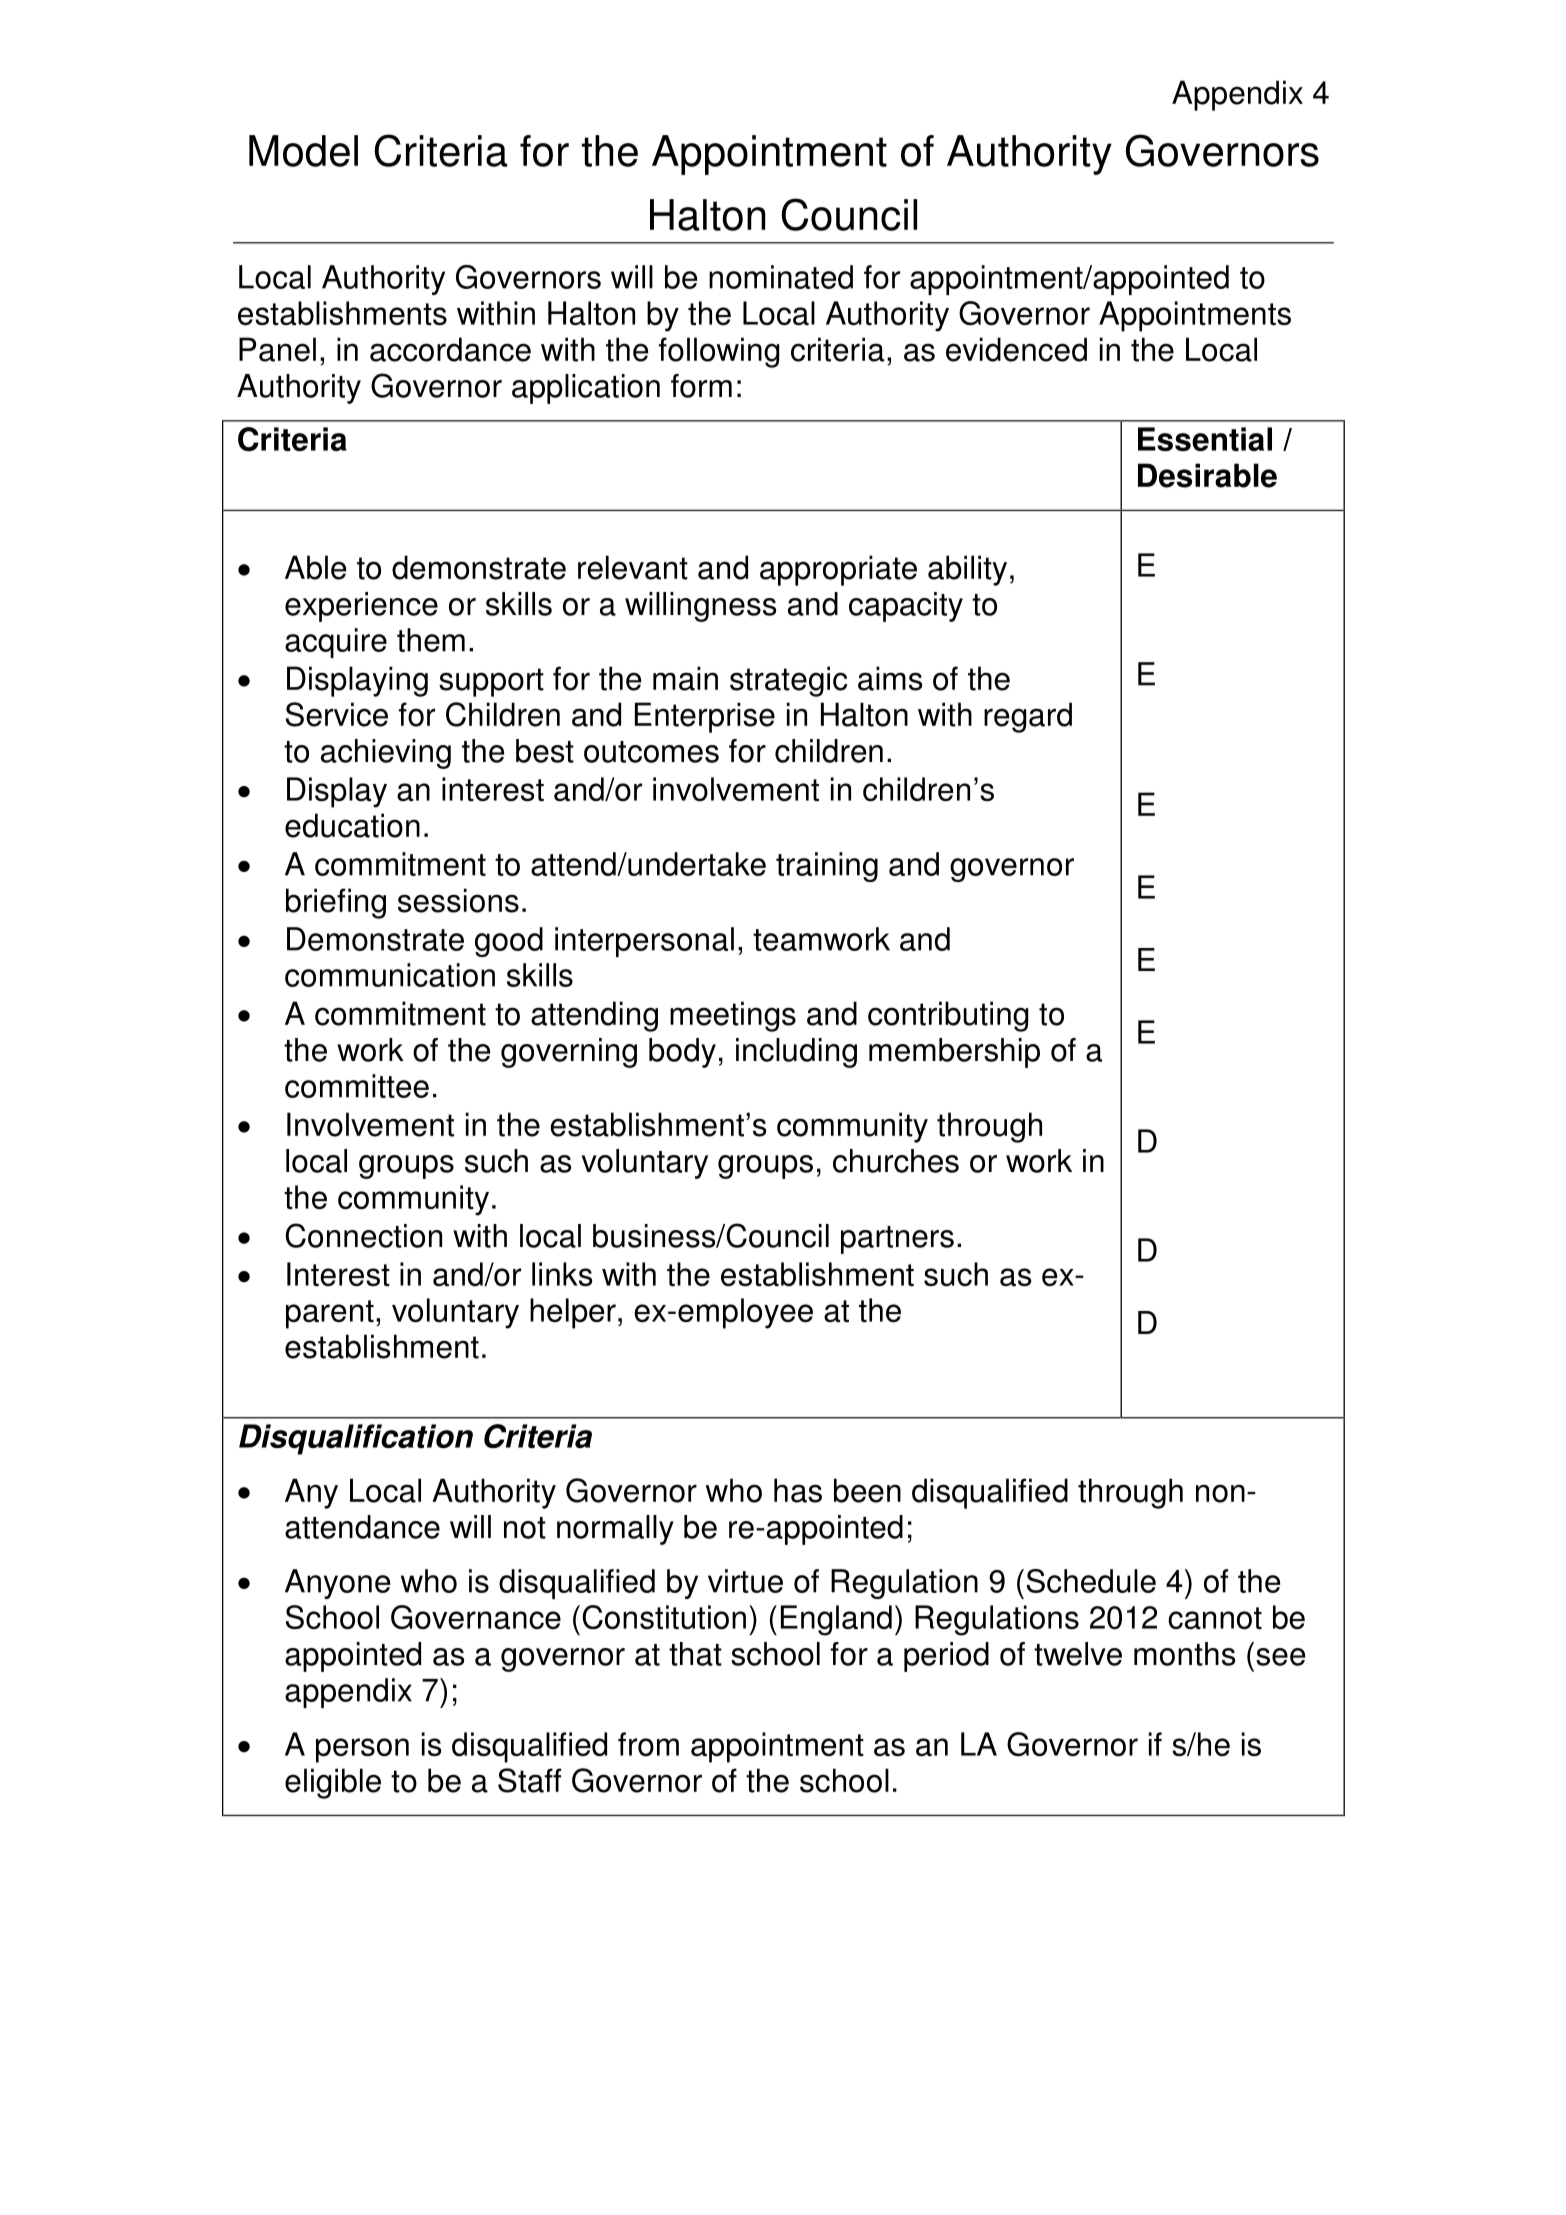  What do you see at coordinates (363, 1235) in the document?
I see `Connection` at bounding box center [363, 1235].
